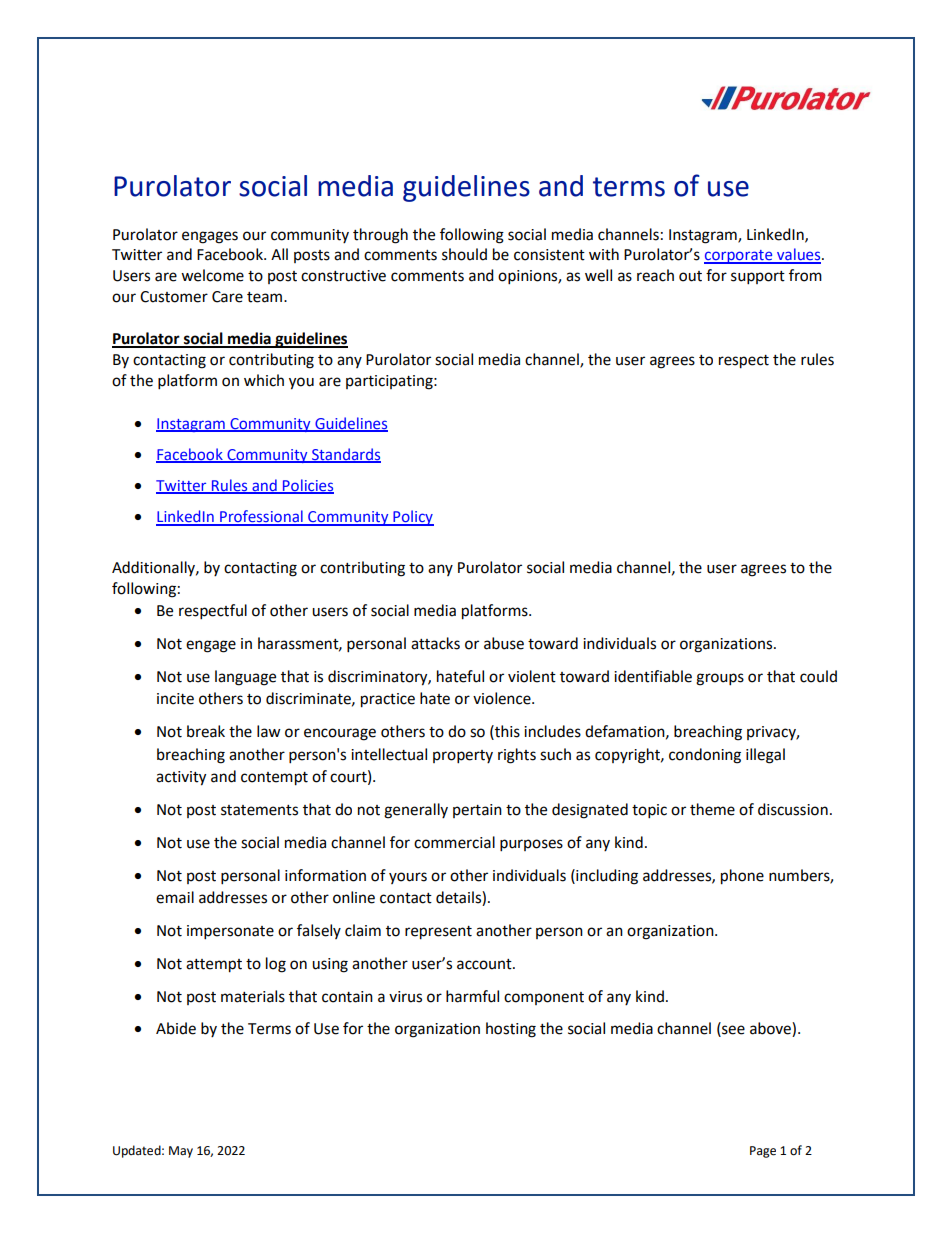  I want to click on should, so click(464, 254).
